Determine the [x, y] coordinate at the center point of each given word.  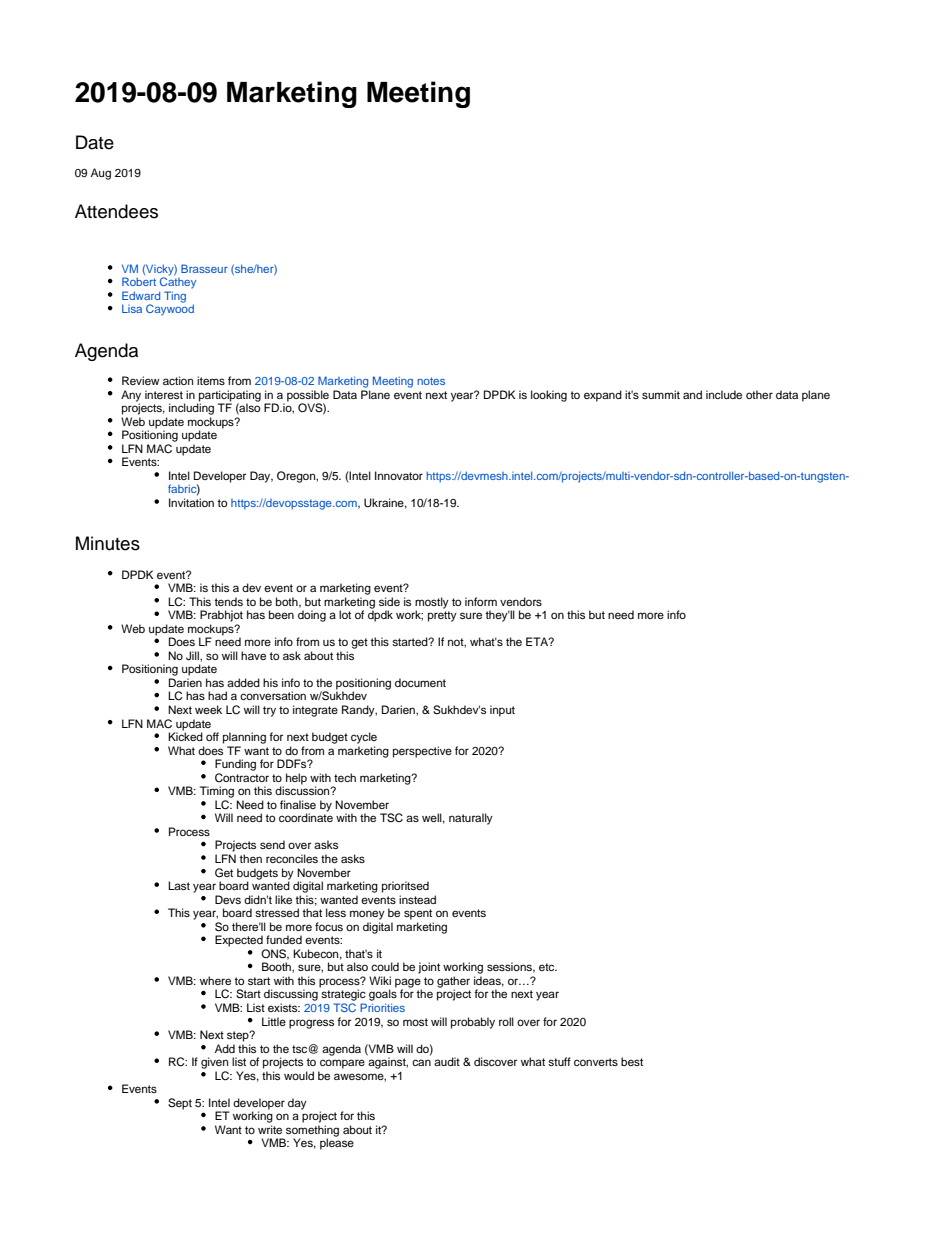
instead [417, 899]
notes [431, 381]
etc [548, 967]
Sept [180, 1104]
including [191, 408]
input [502, 711]
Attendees [116, 211]
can [421, 1062]
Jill [193, 656]
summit [661, 394]
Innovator [399, 475]
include [724, 394]
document [420, 682]
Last [179, 885]
